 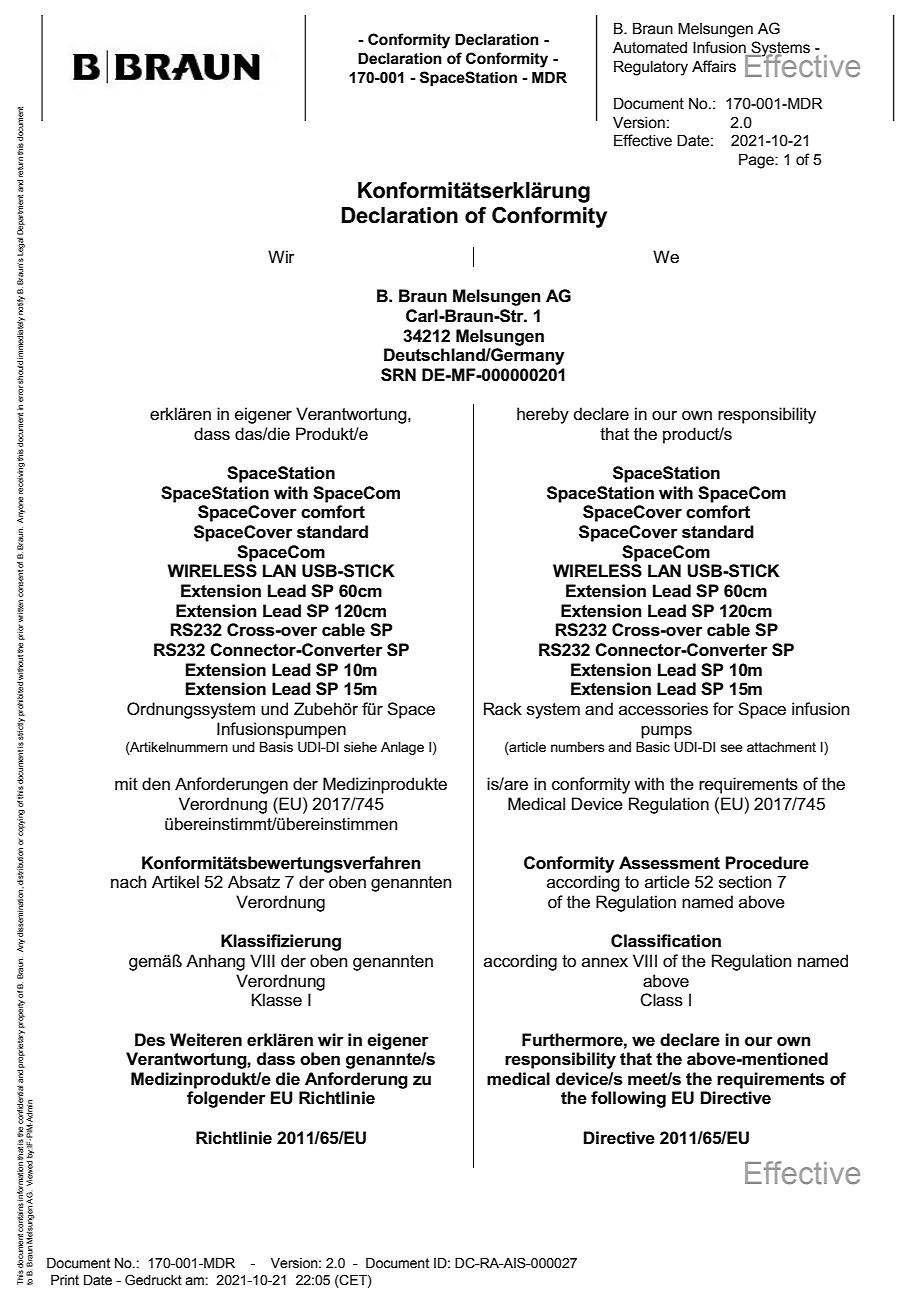 What do you see at coordinates (651, 68) in the screenshot?
I see `Regulatory` at bounding box center [651, 68].
